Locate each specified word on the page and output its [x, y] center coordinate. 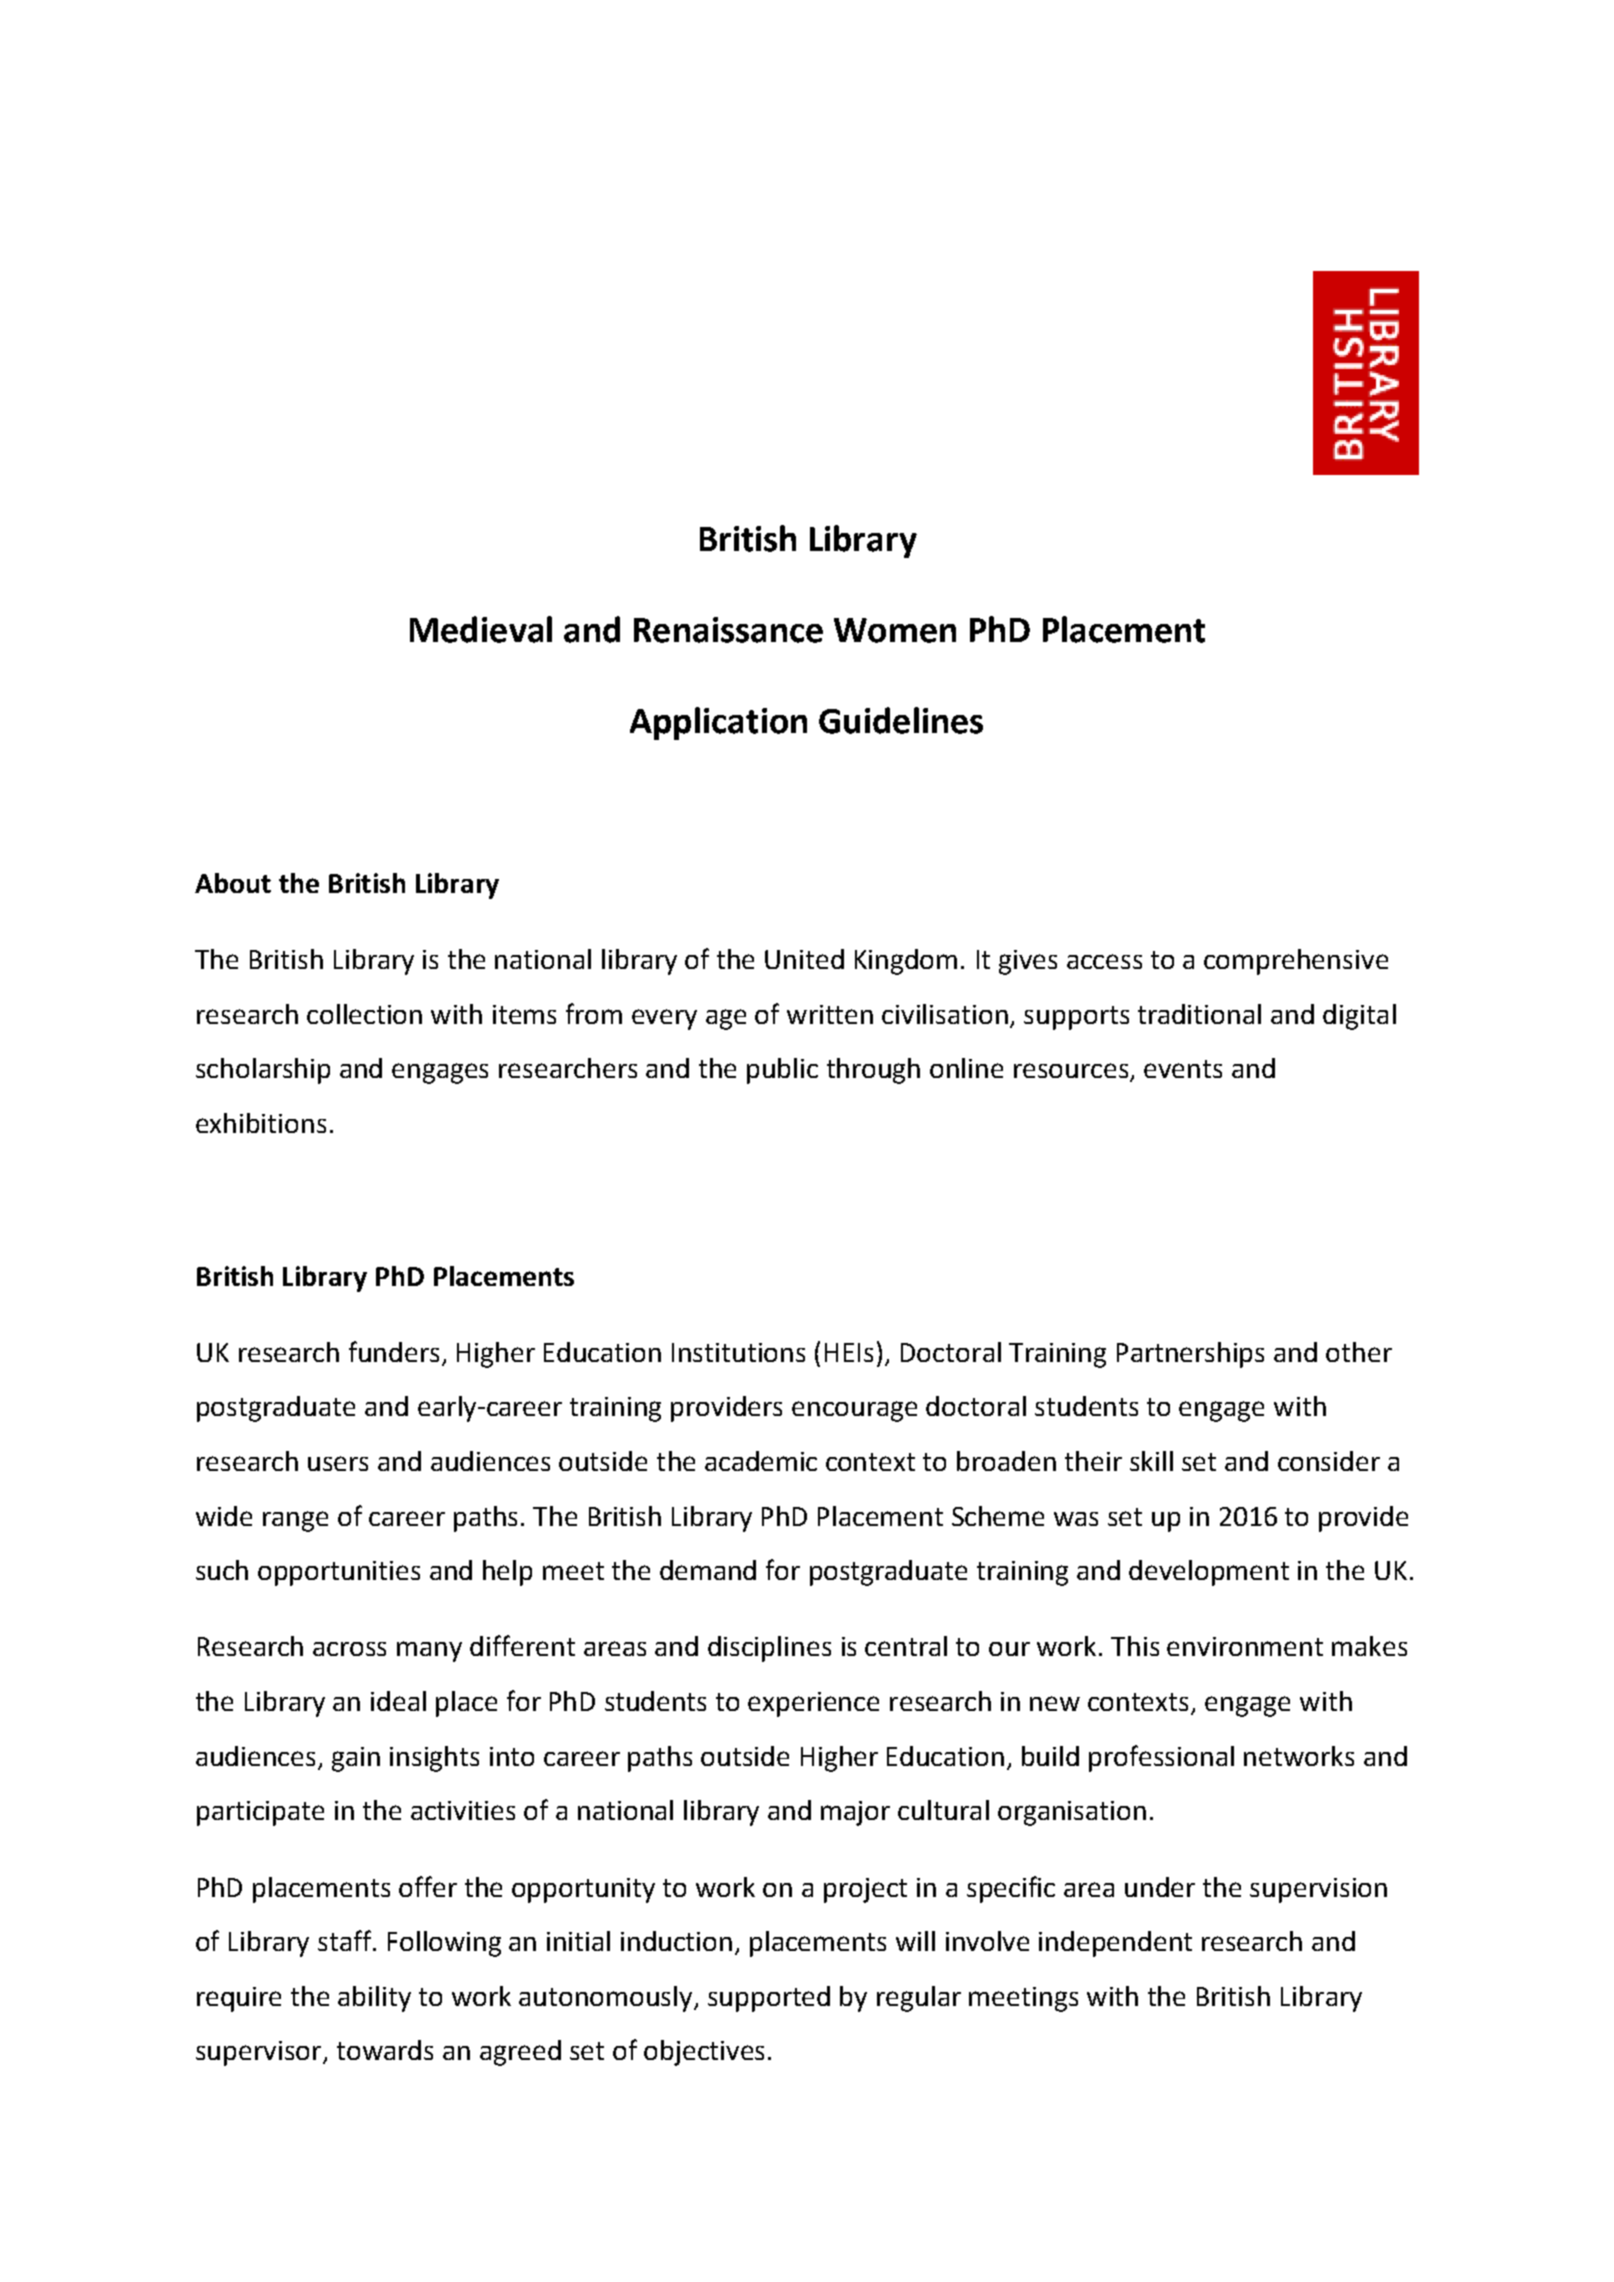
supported [769, 1999]
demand [708, 1570]
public [782, 1071]
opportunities [339, 1573]
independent [1115, 1944]
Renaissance [728, 630]
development [1209, 1573]
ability [374, 1999]
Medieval [481, 629]
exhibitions [261, 1123]
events [1183, 1069]
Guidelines [901, 720]
